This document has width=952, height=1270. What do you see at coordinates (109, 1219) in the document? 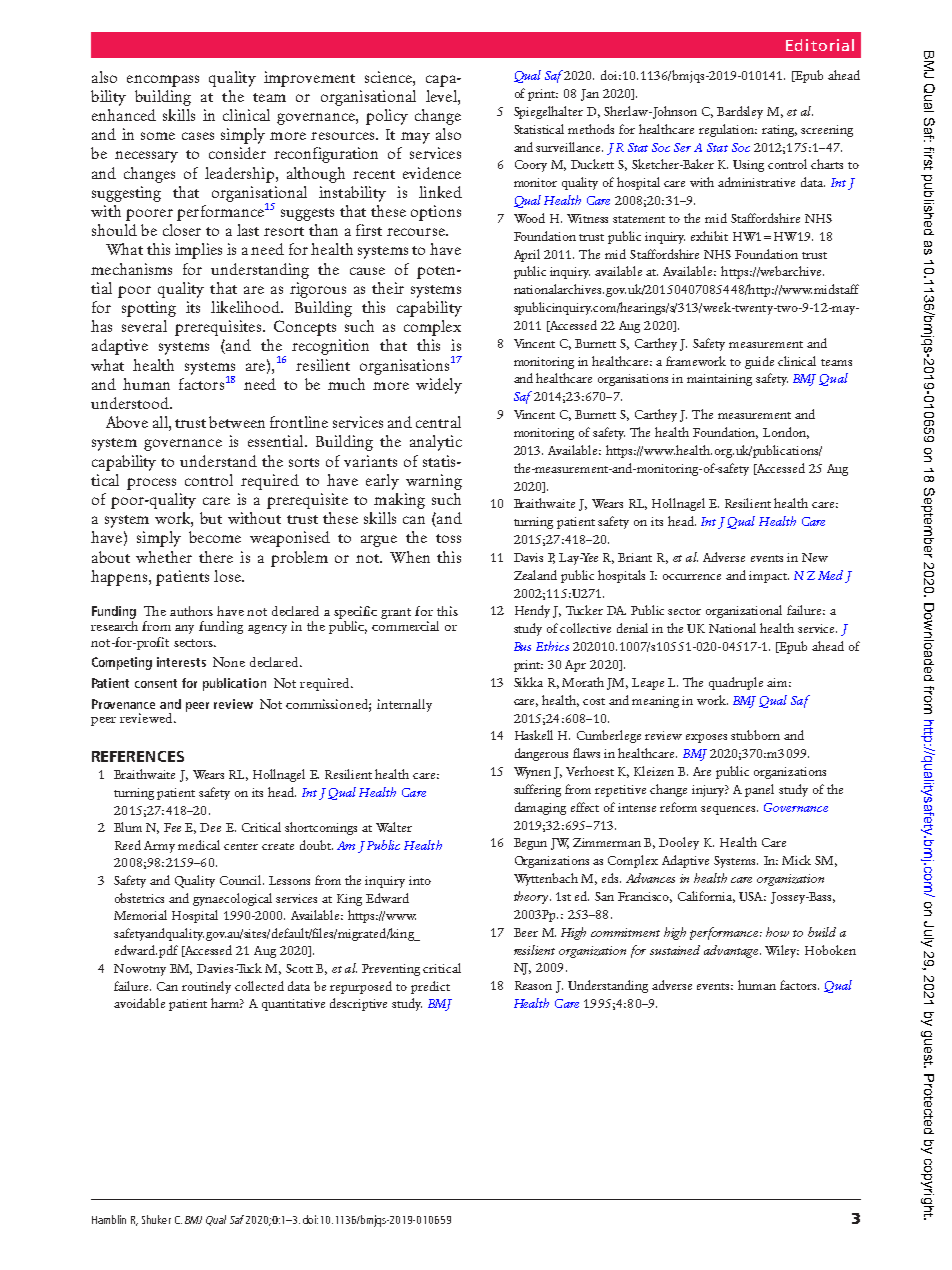
I see `Hamblin` at bounding box center [109, 1219].
